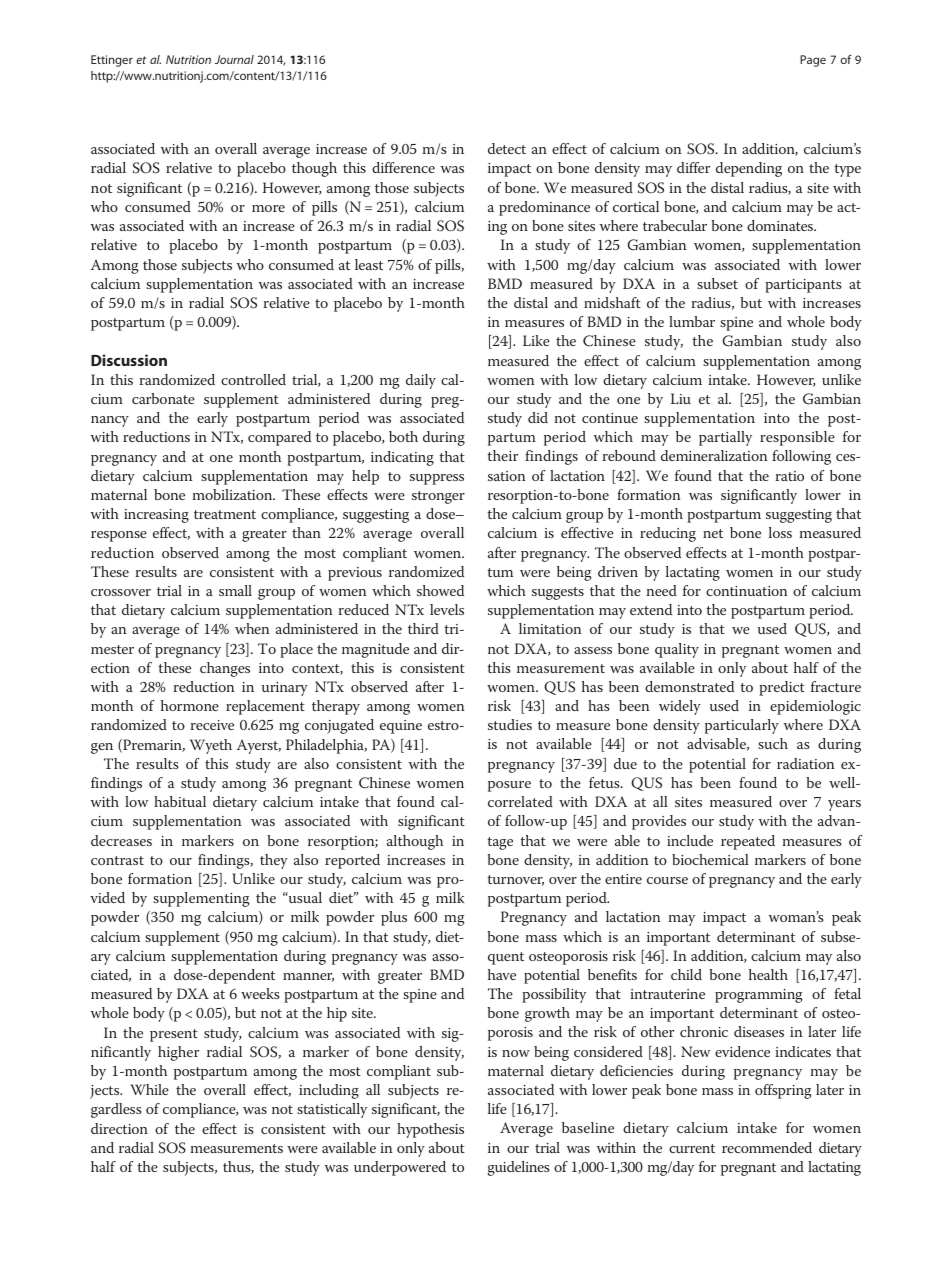 The height and width of the document is (1270, 952). What do you see at coordinates (813, 61) in the document?
I see `Page` at bounding box center [813, 61].
